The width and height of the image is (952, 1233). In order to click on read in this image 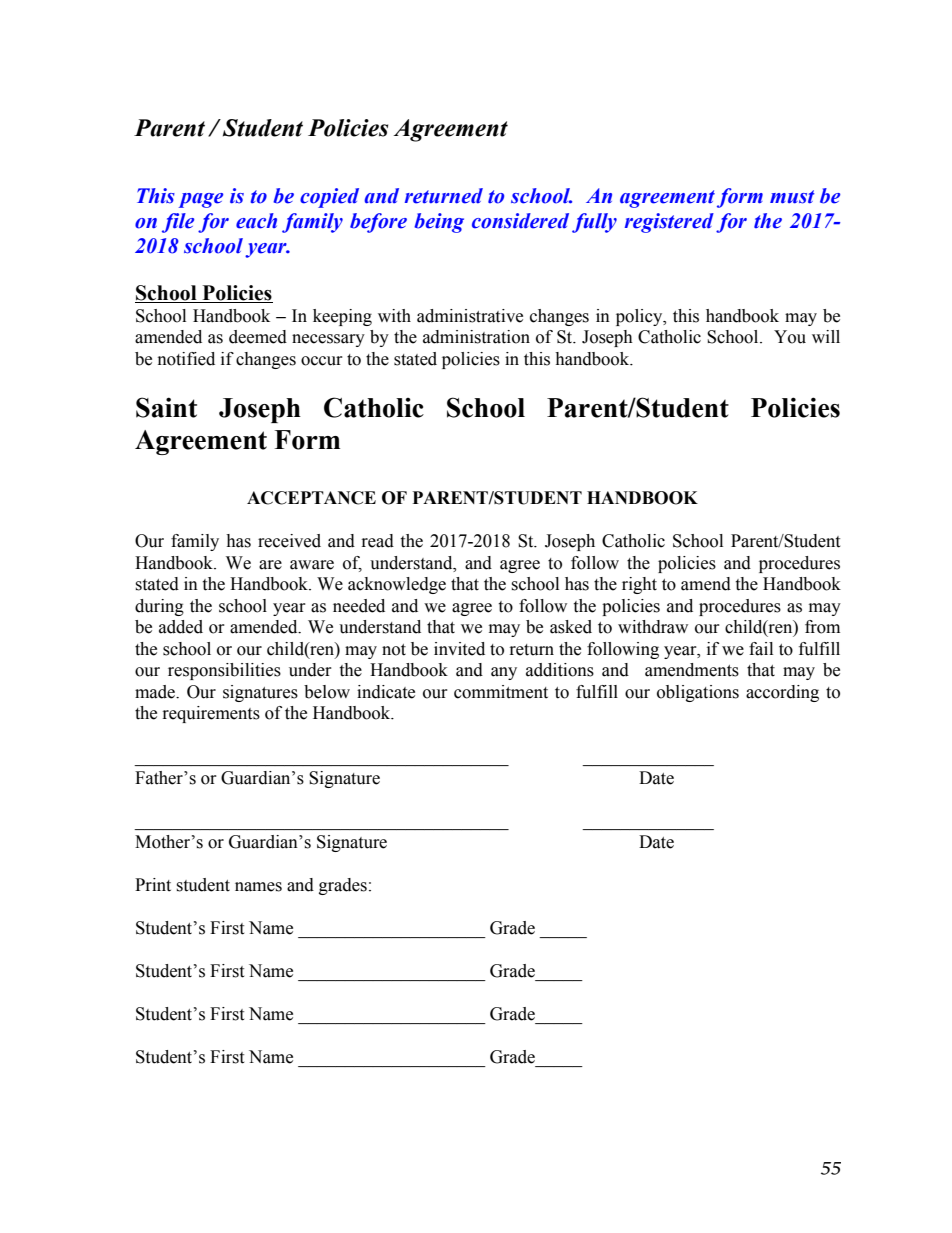, I will do `click(378, 541)`.
